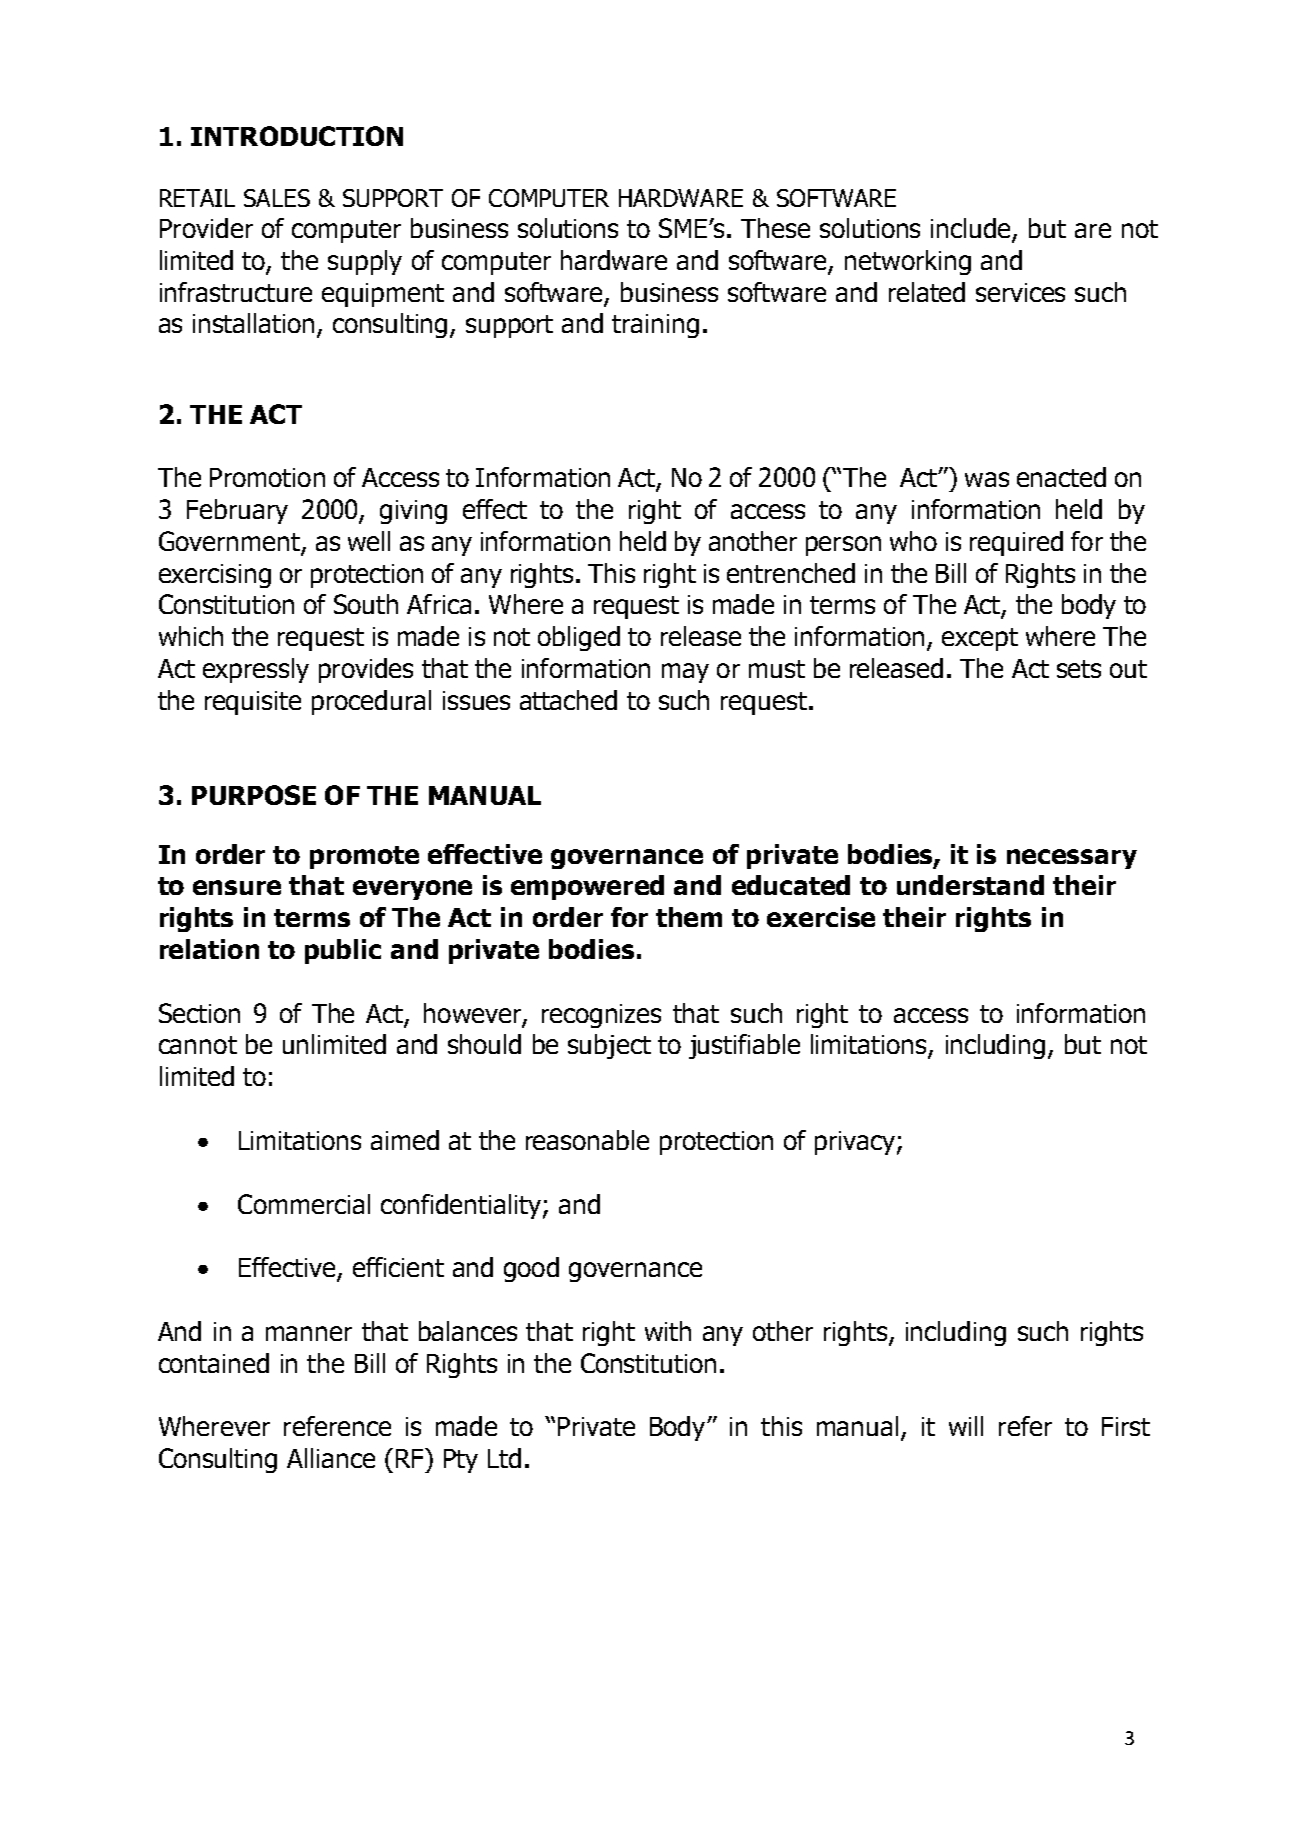 The image size is (1304, 1845). Describe the element at coordinates (277, 198) in the document. I see `SALES` at that location.
